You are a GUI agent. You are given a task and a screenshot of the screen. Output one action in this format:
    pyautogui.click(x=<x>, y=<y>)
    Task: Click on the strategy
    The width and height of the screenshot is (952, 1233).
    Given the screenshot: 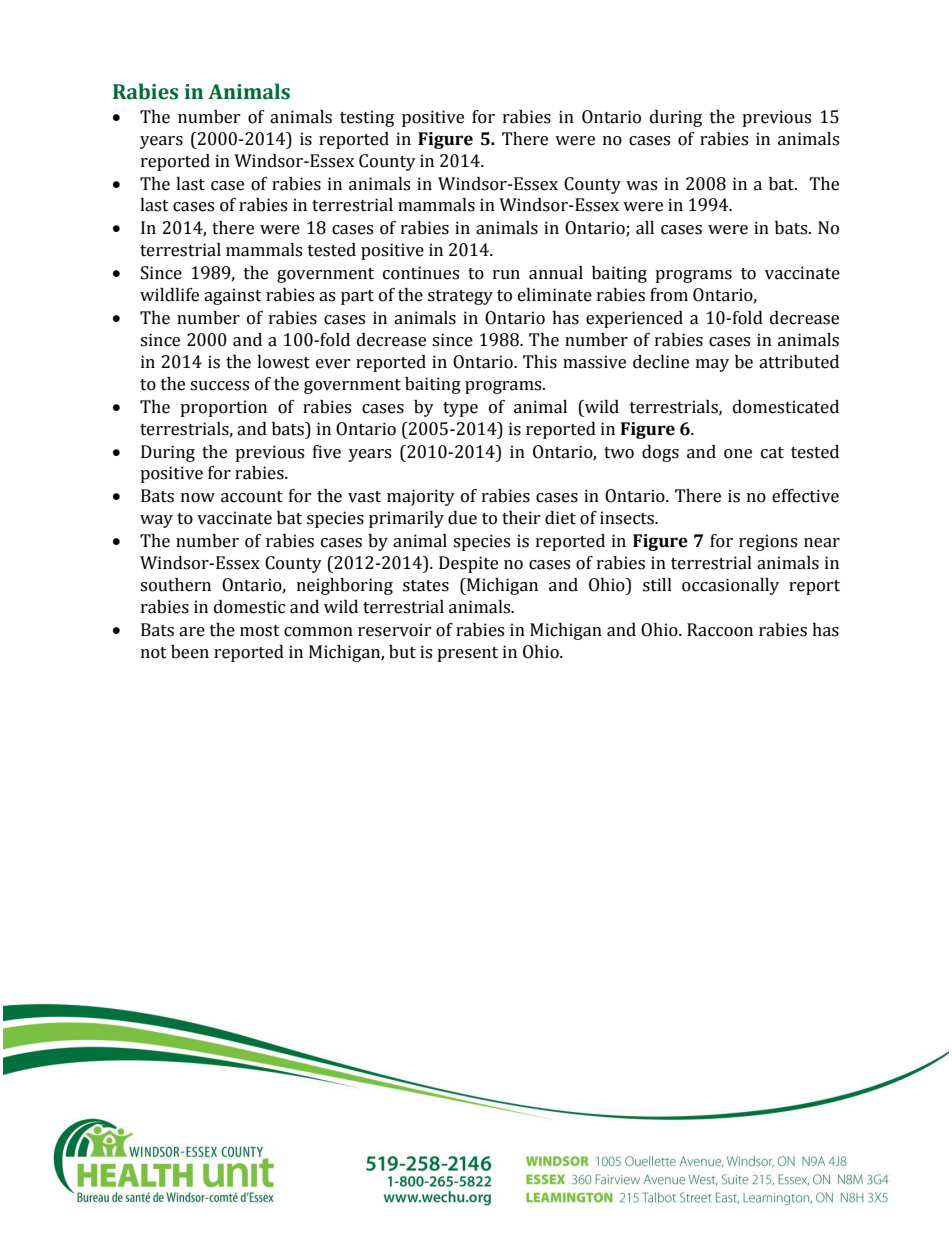 What is the action you would take?
    pyautogui.click(x=460, y=297)
